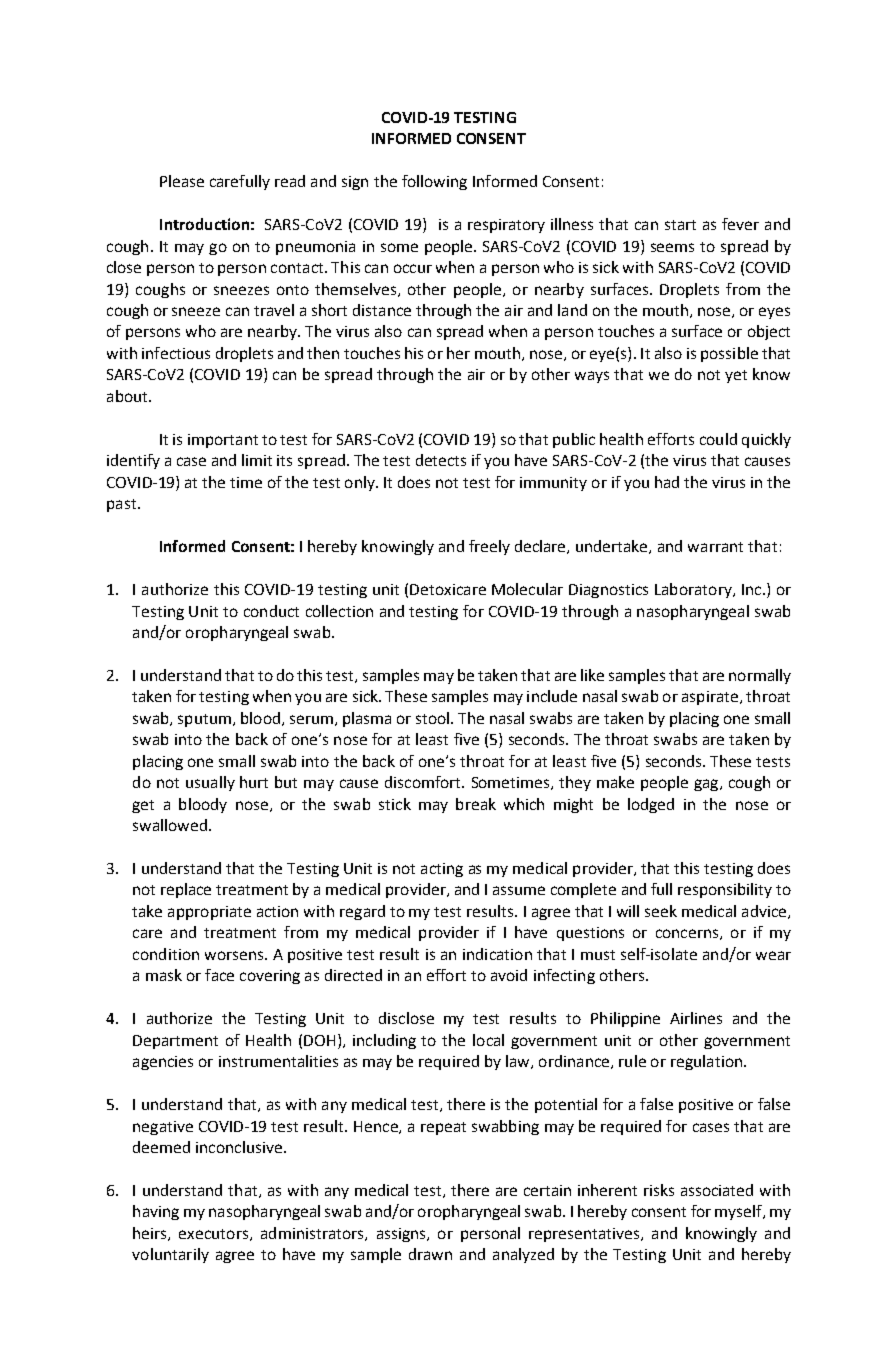  What do you see at coordinates (680, 225) in the document?
I see `start` at bounding box center [680, 225].
